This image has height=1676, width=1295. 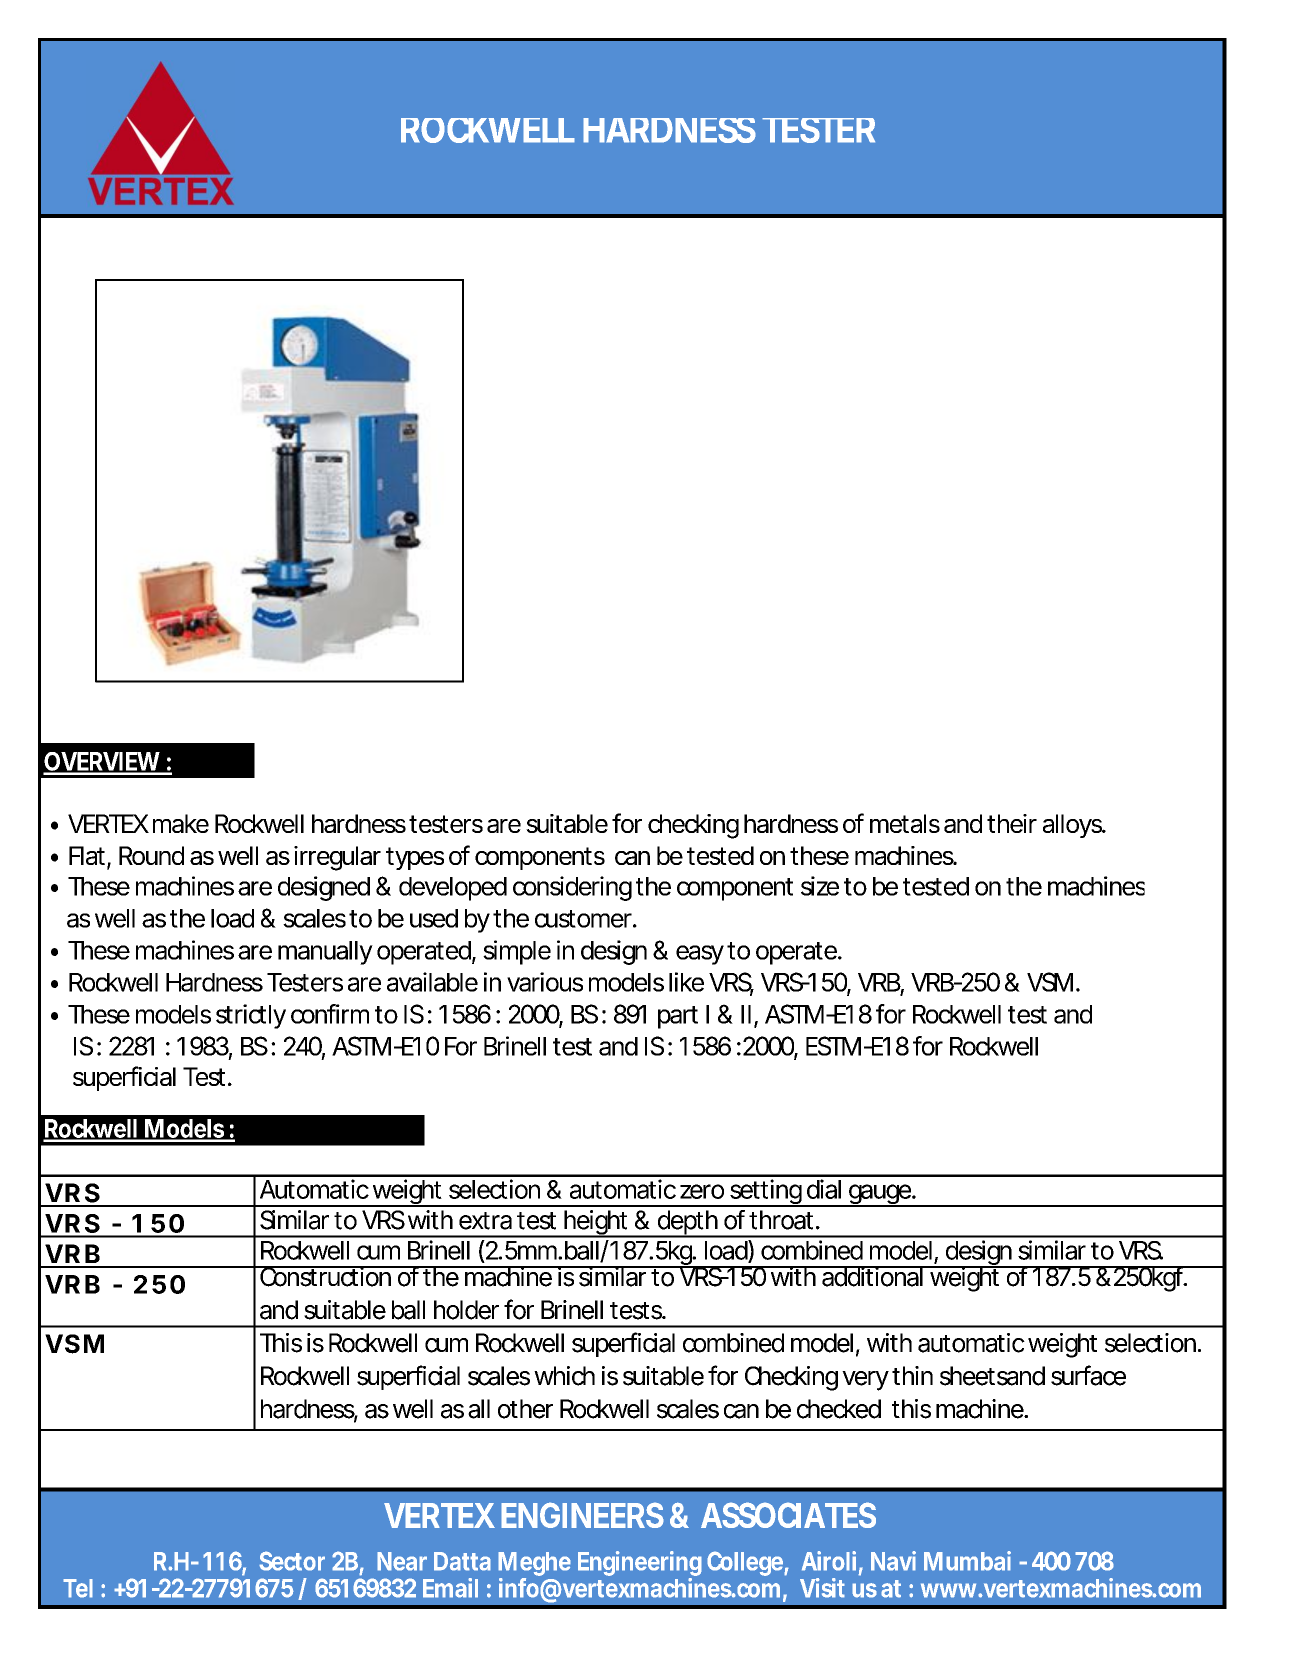 I want to click on their, so click(x=1012, y=823).
